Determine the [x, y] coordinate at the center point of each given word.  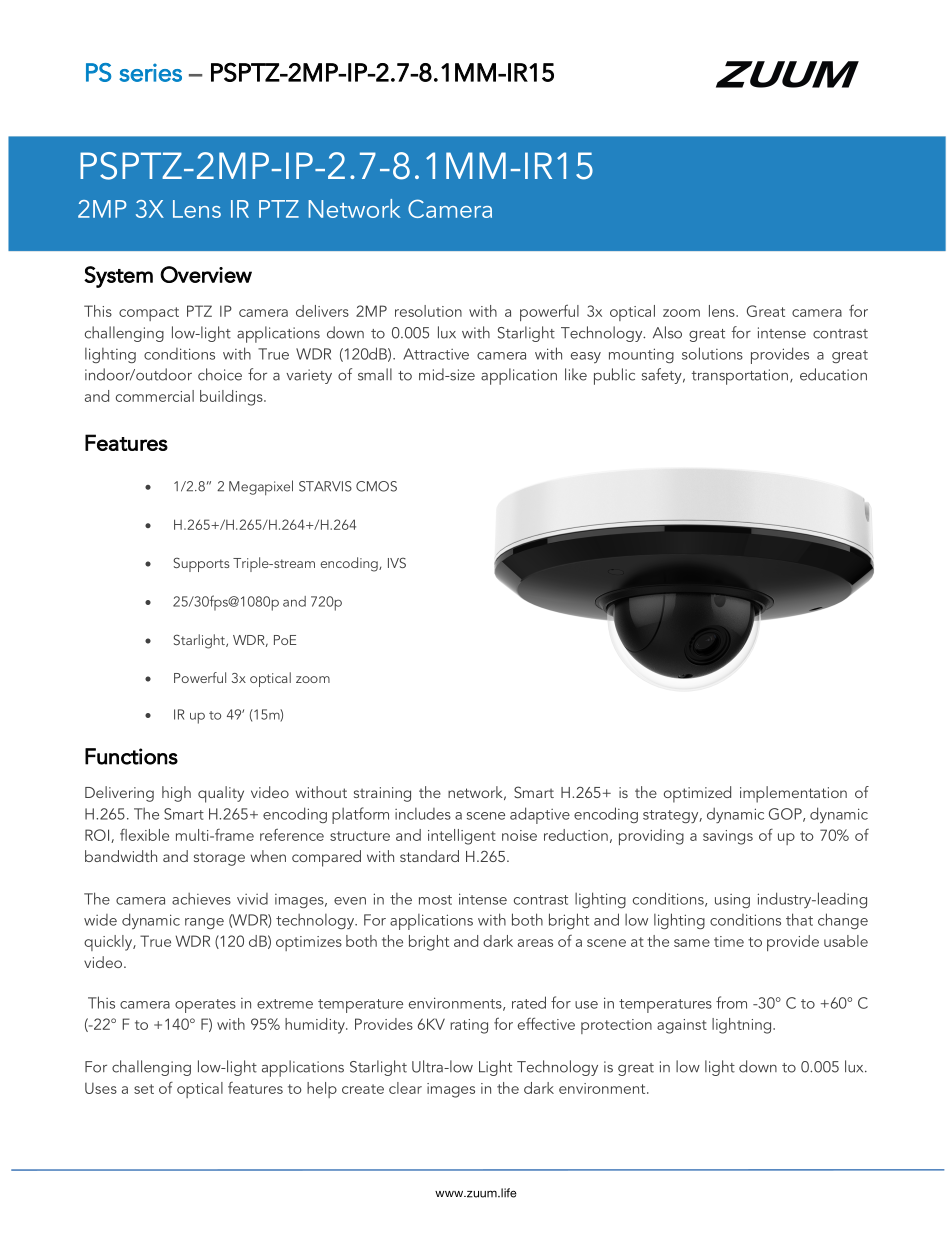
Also [667, 332]
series [150, 72]
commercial [155, 396]
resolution [428, 311]
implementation [793, 794]
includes [423, 814]
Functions [131, 756]
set [144, 1089]
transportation [741, 377]
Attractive [436, 354]
